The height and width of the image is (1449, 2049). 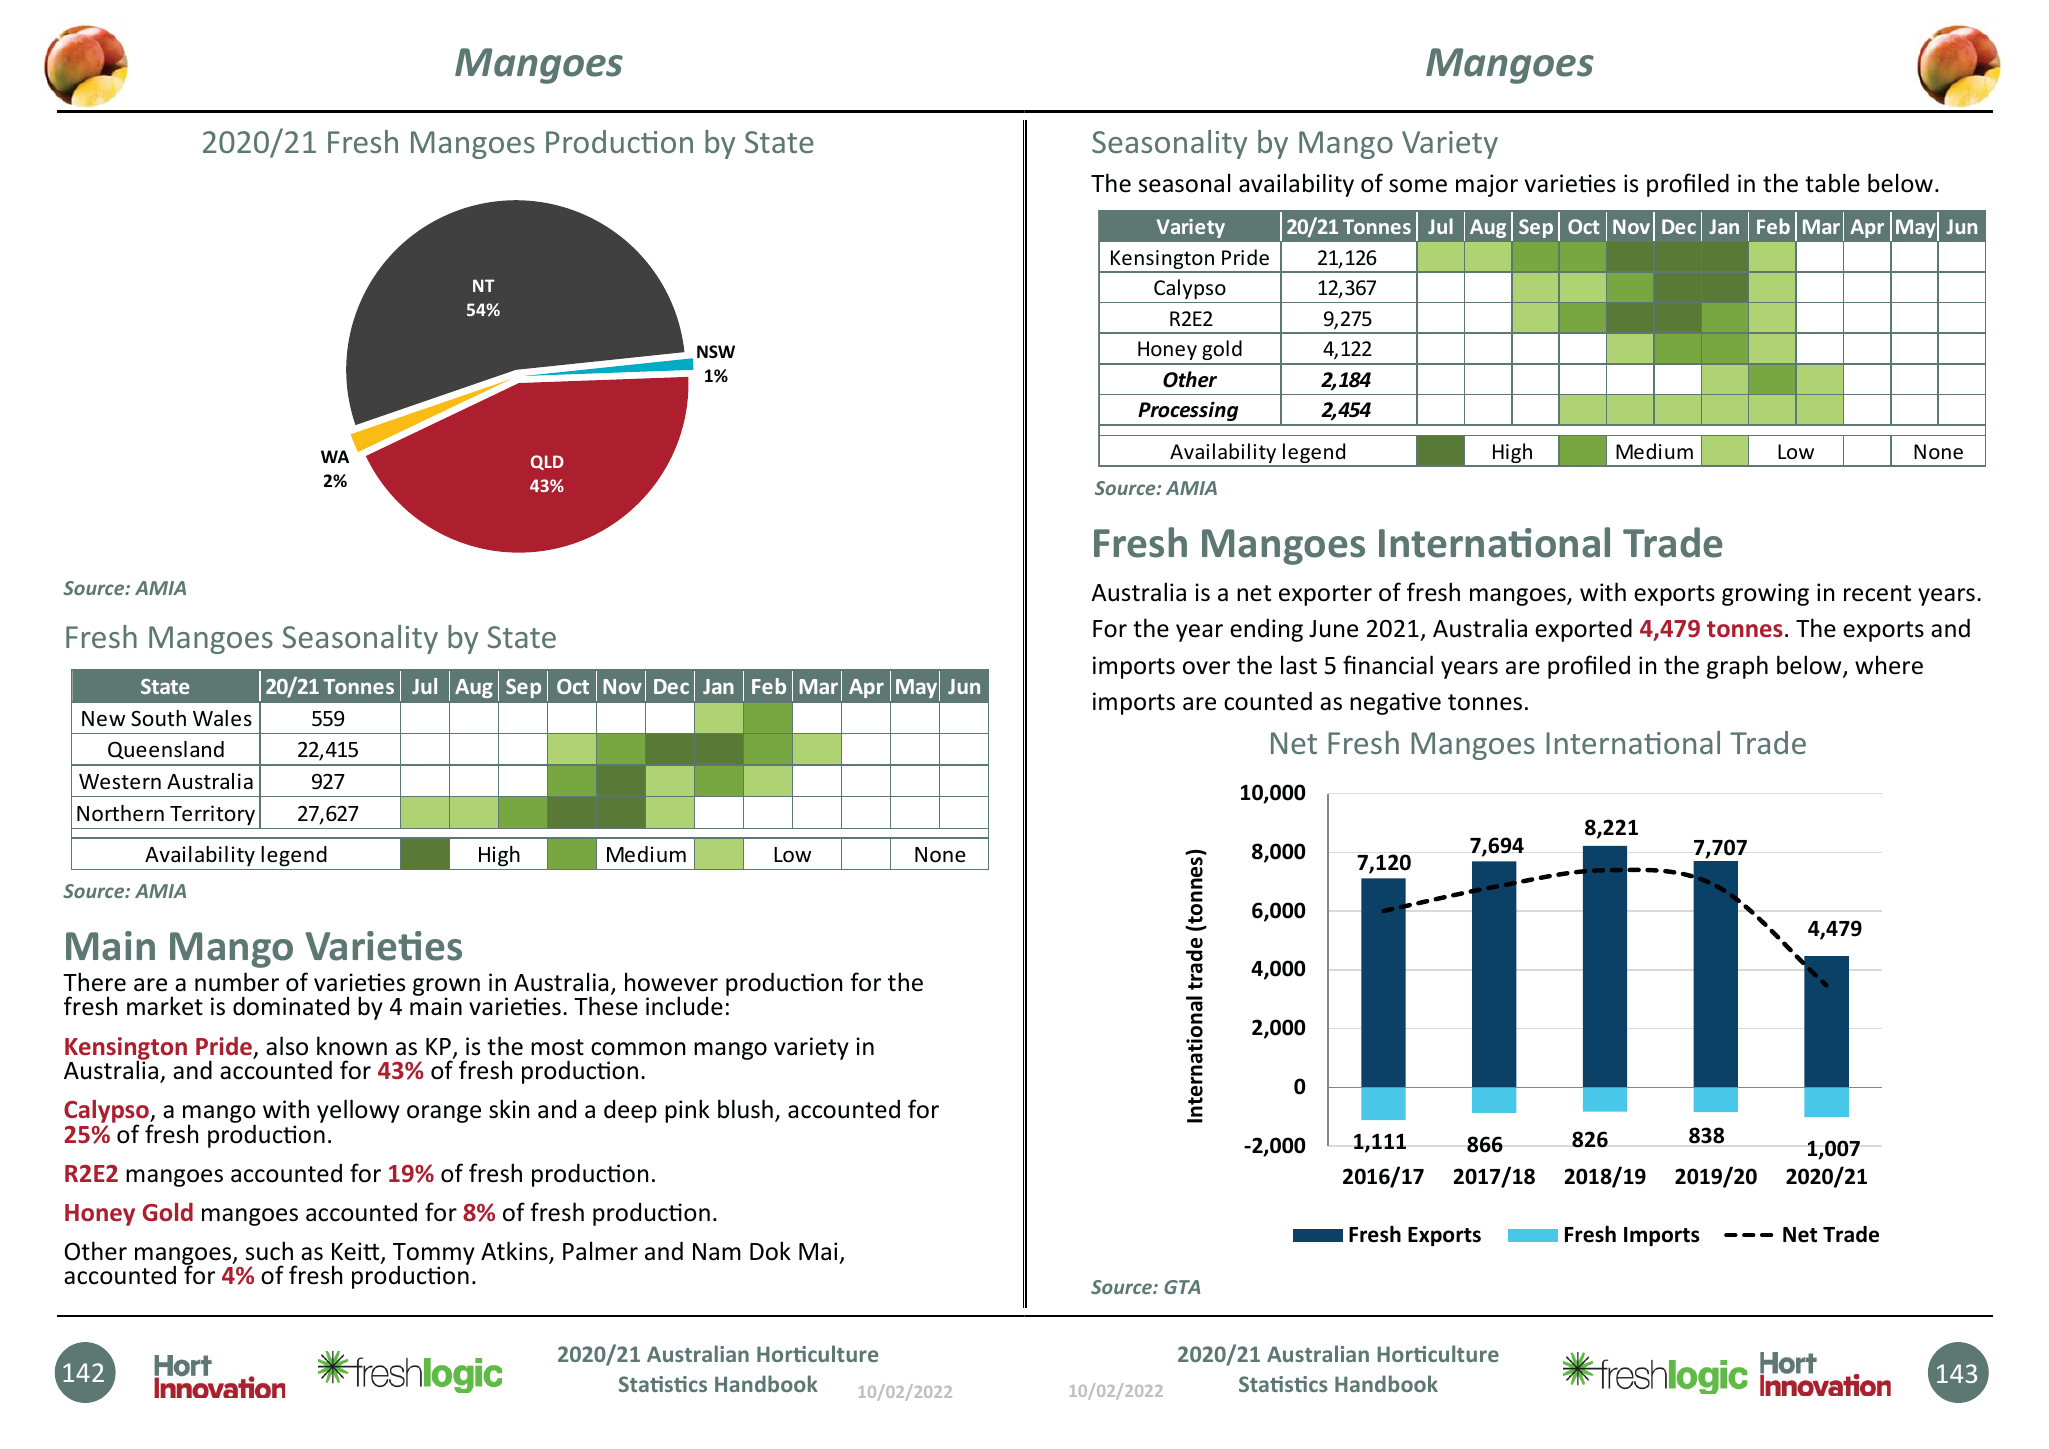 I want to click on Wales, so click(x=222, y=718).
